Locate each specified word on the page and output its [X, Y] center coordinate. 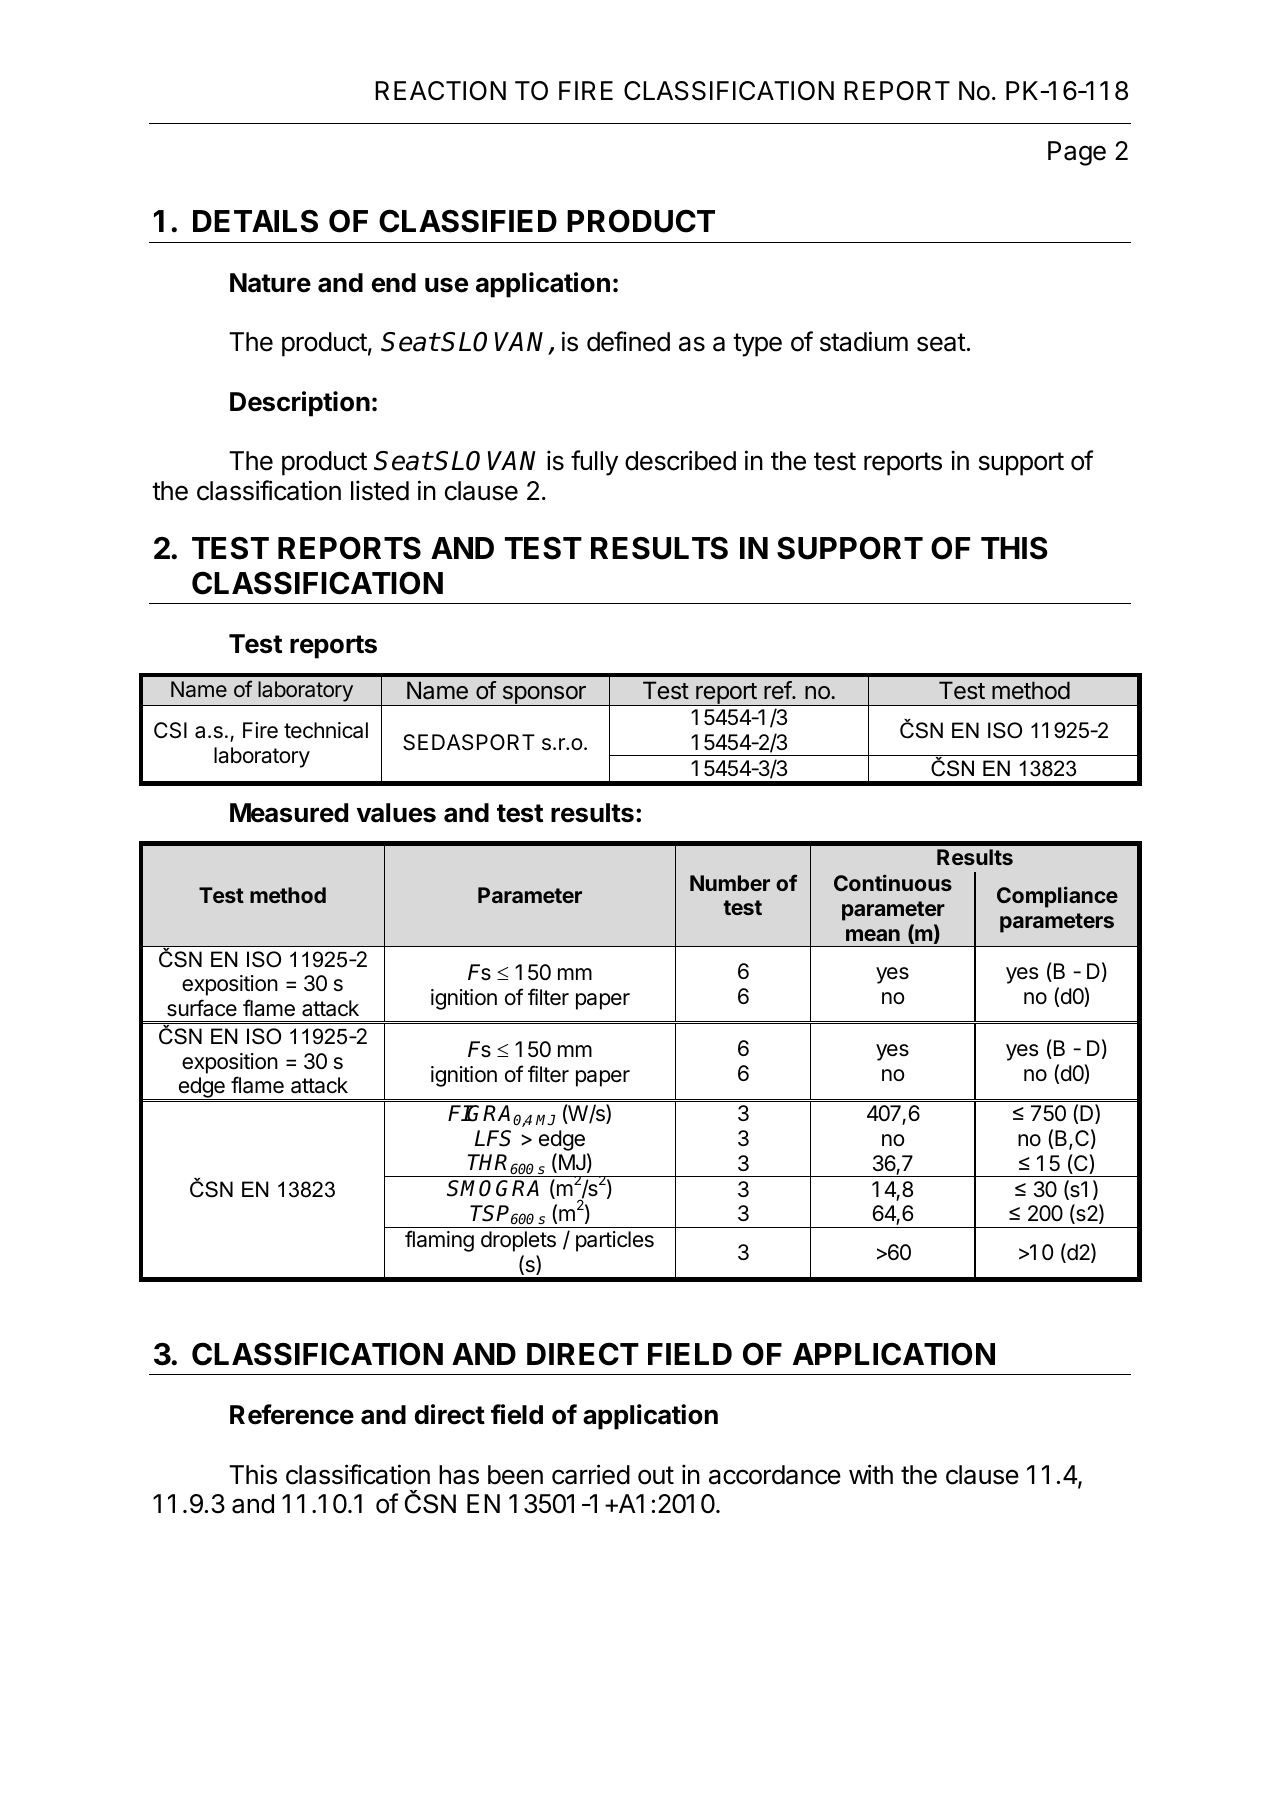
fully [594, 463]
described [680, 460]
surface [202, 1008]
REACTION [440, 91]
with [871, 1474]
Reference [292, 1414]
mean [873, 935]
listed [380, 490]
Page [1077, 153]
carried [591, 1474]
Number [730, 883]
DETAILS [255, 221]
